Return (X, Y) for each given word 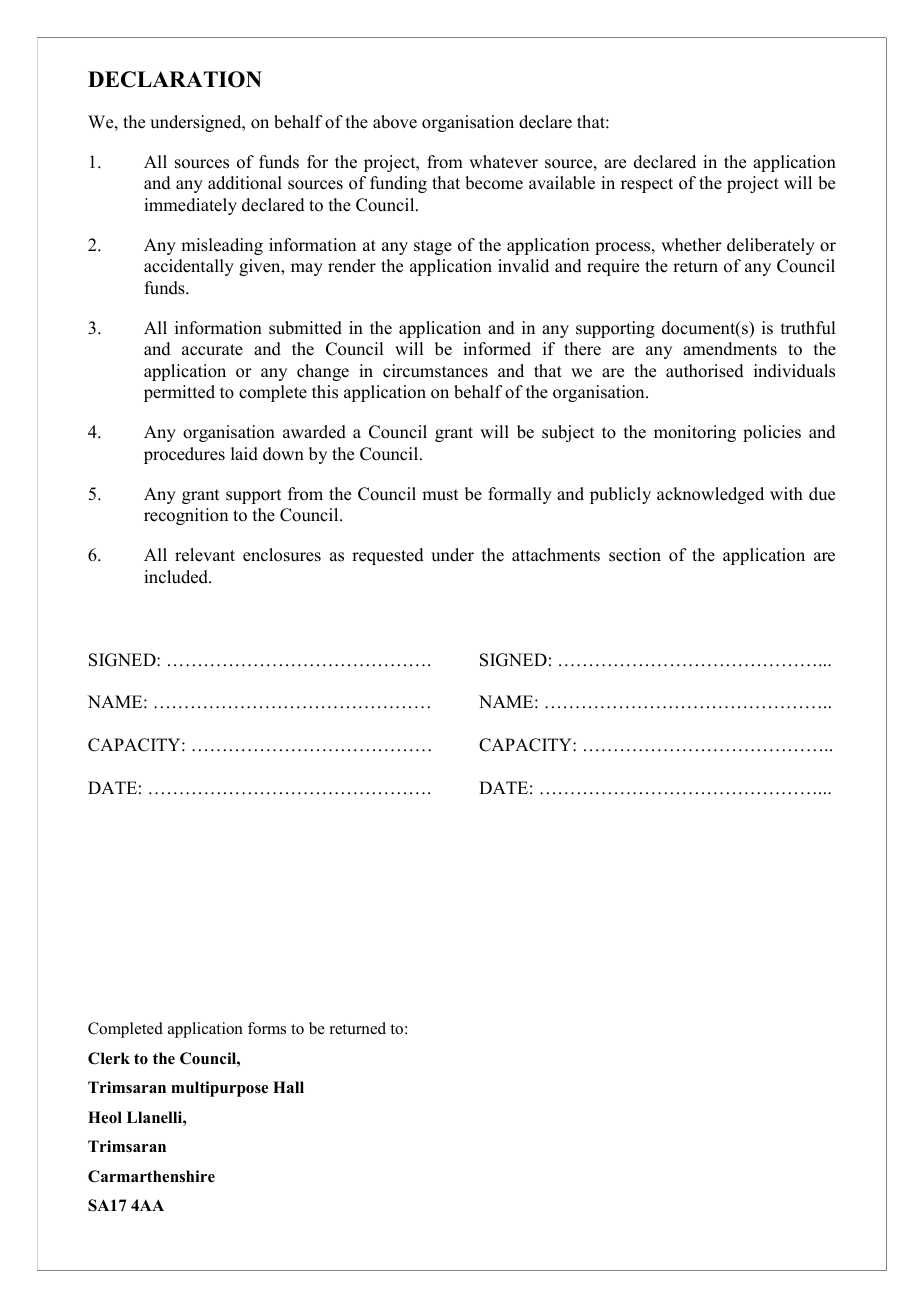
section (635, 555)
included (177, 577)
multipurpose (219, 1089)
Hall (288, 1087)
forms (267, 1028)
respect (647, 185)
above (395, 122)
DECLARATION (175, 79)
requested (388, 556)
